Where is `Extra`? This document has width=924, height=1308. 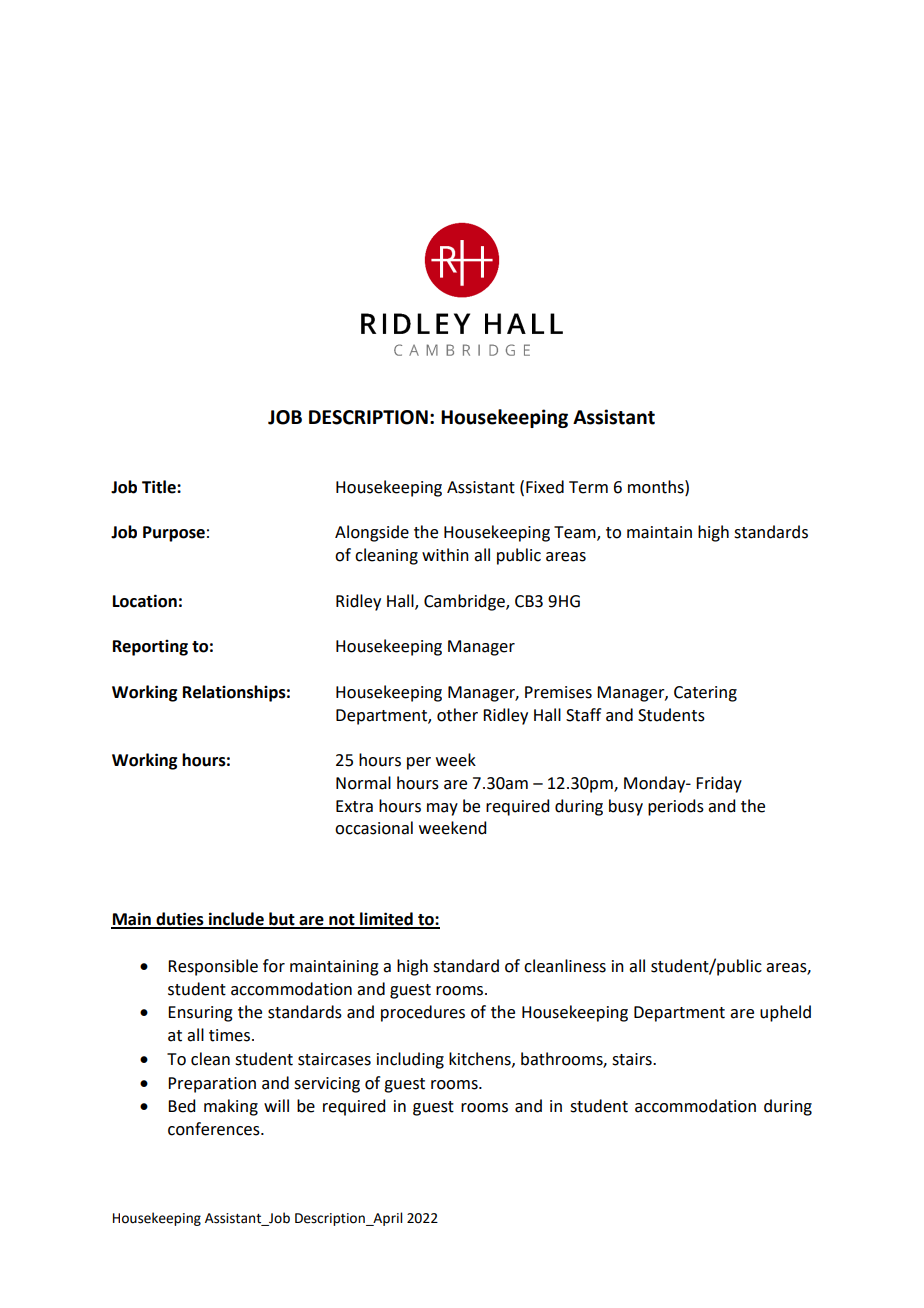 Extra is located at coordinates (354, 806).
